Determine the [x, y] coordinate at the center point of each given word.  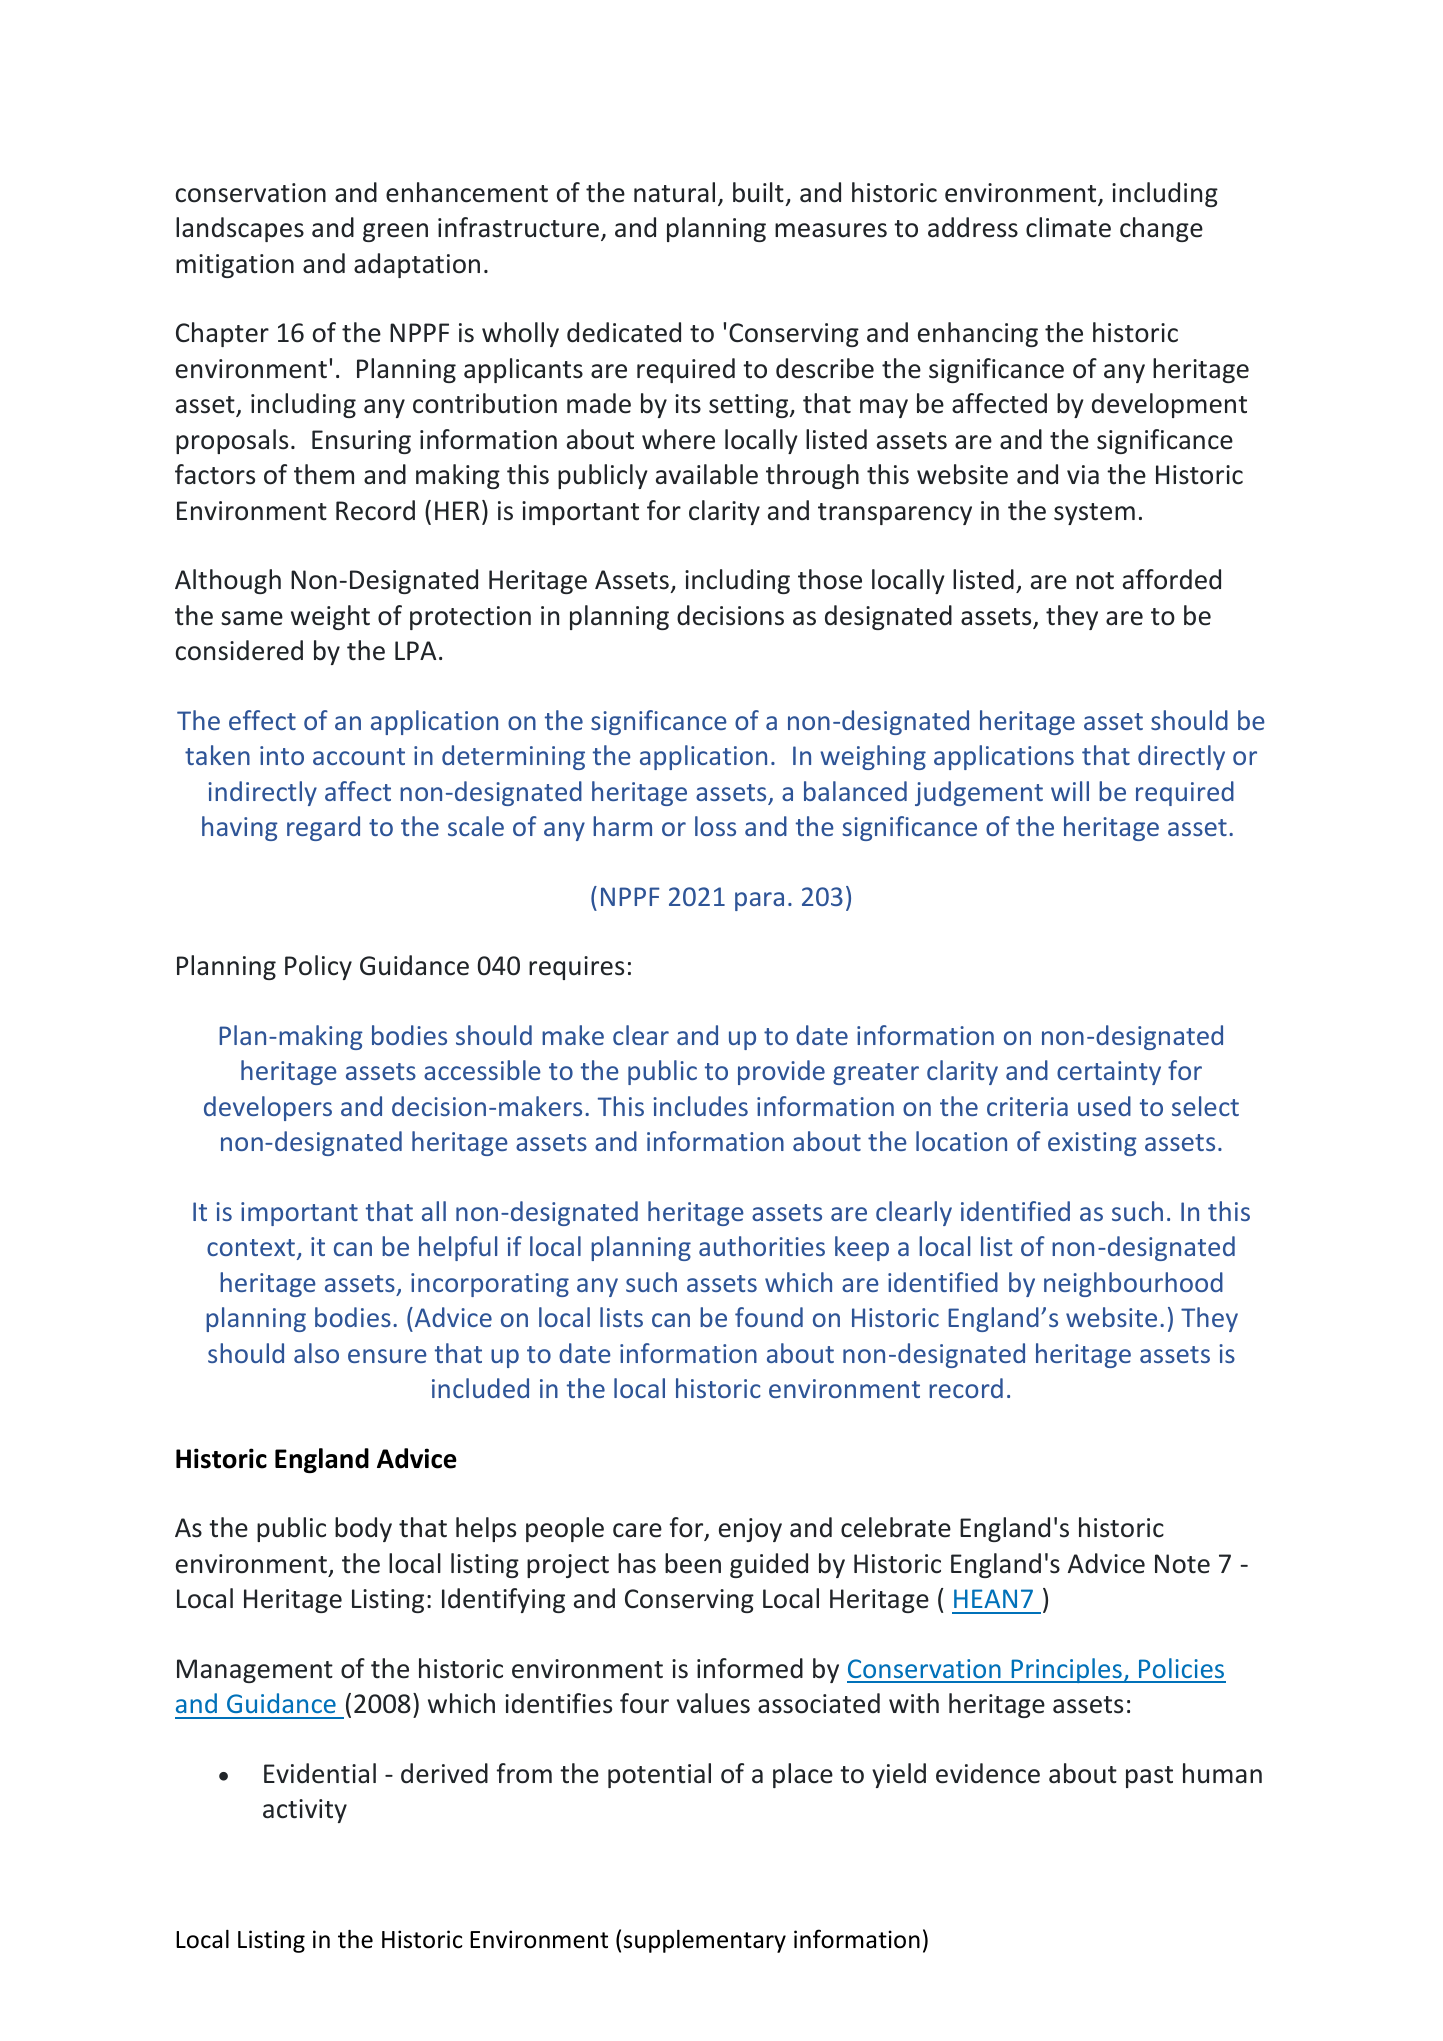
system [1094, 514]
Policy [318, 967]
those [830, 579]
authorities [762, 1246]
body [363, 1529]
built [758, 192]
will [1070, 791]
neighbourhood [1133, 1284]
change [1161, 229]
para [759, 901]
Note [1182, 1564]
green [395, 232]
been [693, 1563]
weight [330, 617]
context [252, 1249]
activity [305, 1811]
